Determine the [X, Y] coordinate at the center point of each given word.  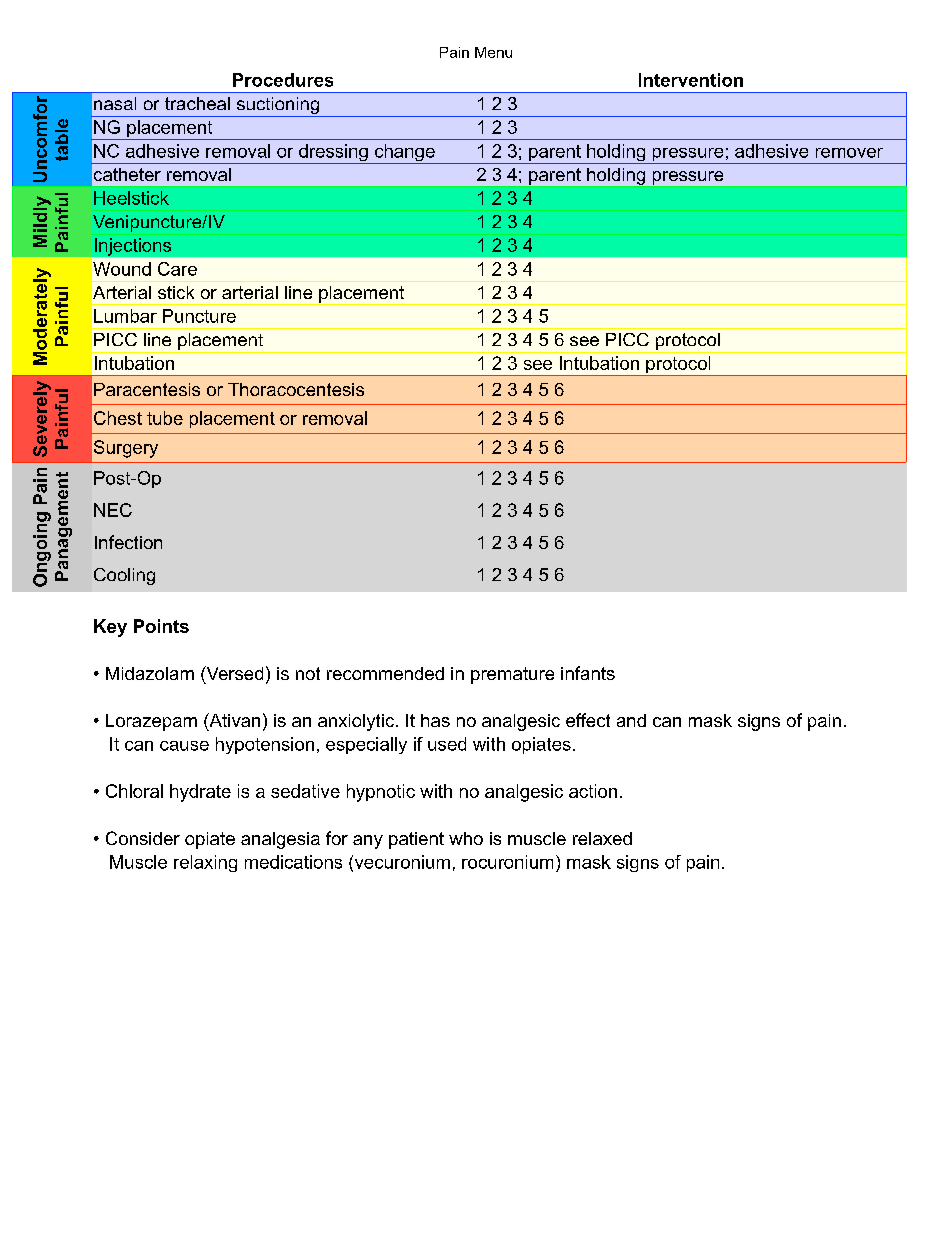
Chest [118, 418]
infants [588, 673]
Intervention [691, 80]
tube [165, 418]
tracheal [197, 103]
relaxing [205, 863]
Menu [493, 52]
